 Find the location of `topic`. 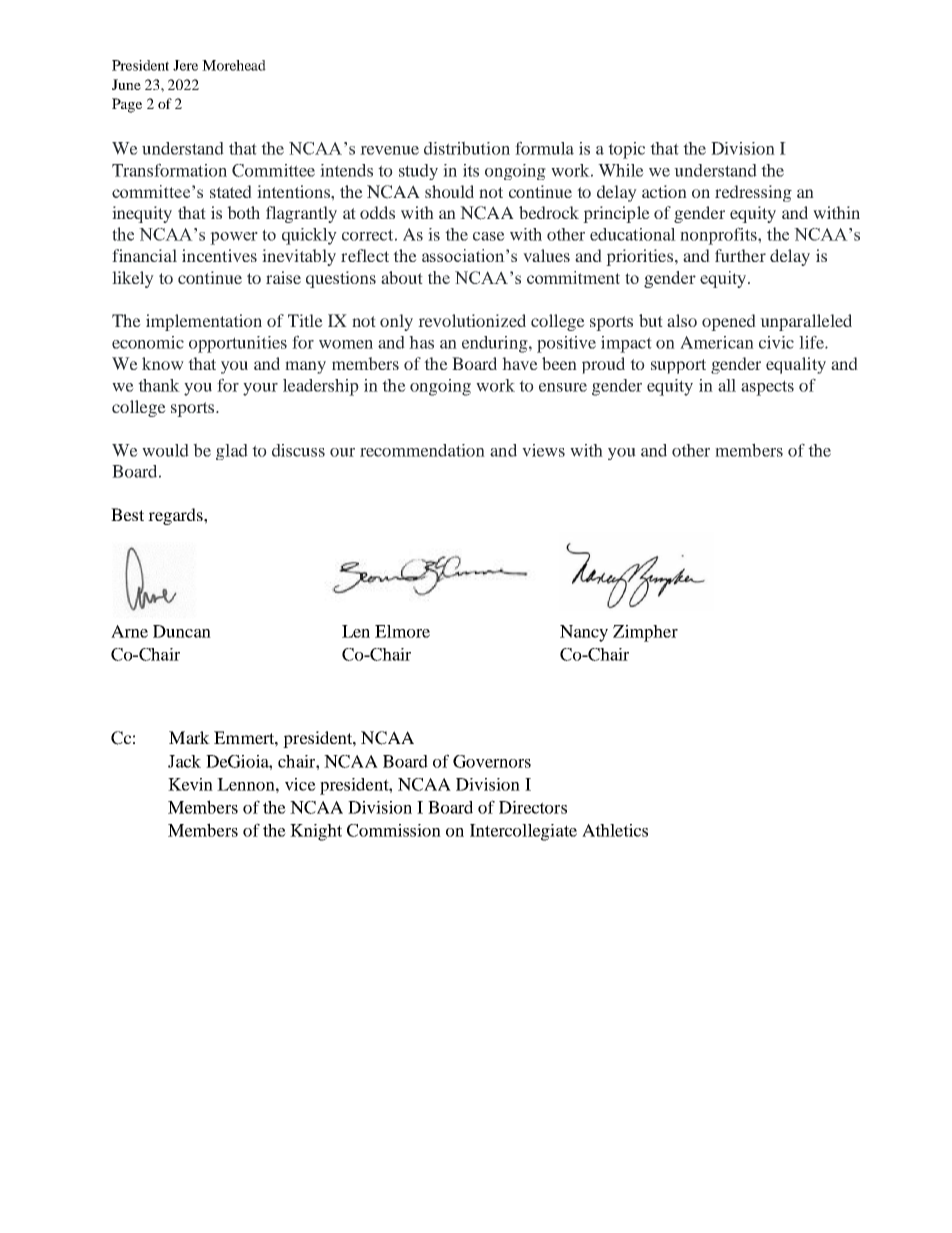

topic is located at coordinates (626, 150).
